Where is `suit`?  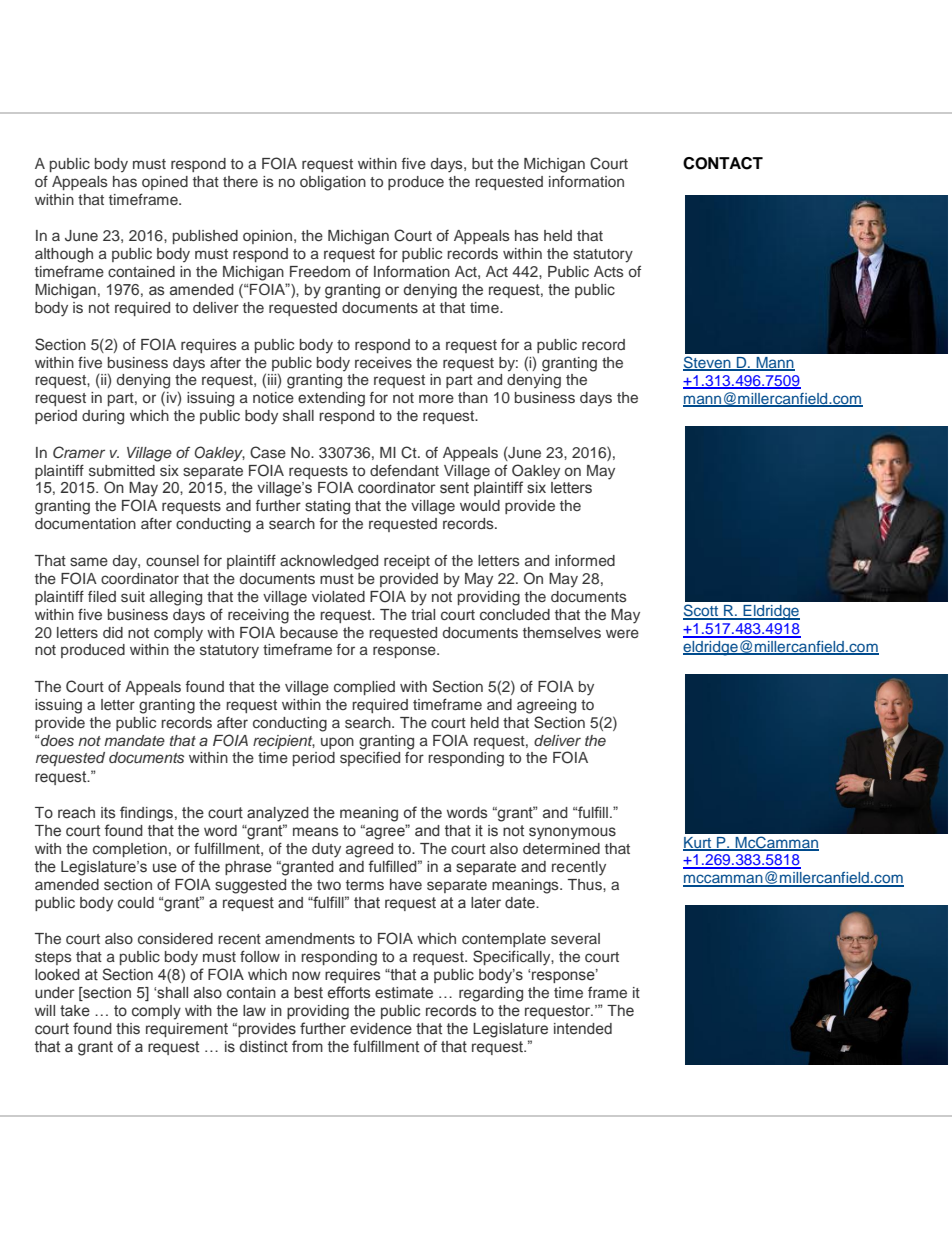 suit is located at coordinates (133, 596).
